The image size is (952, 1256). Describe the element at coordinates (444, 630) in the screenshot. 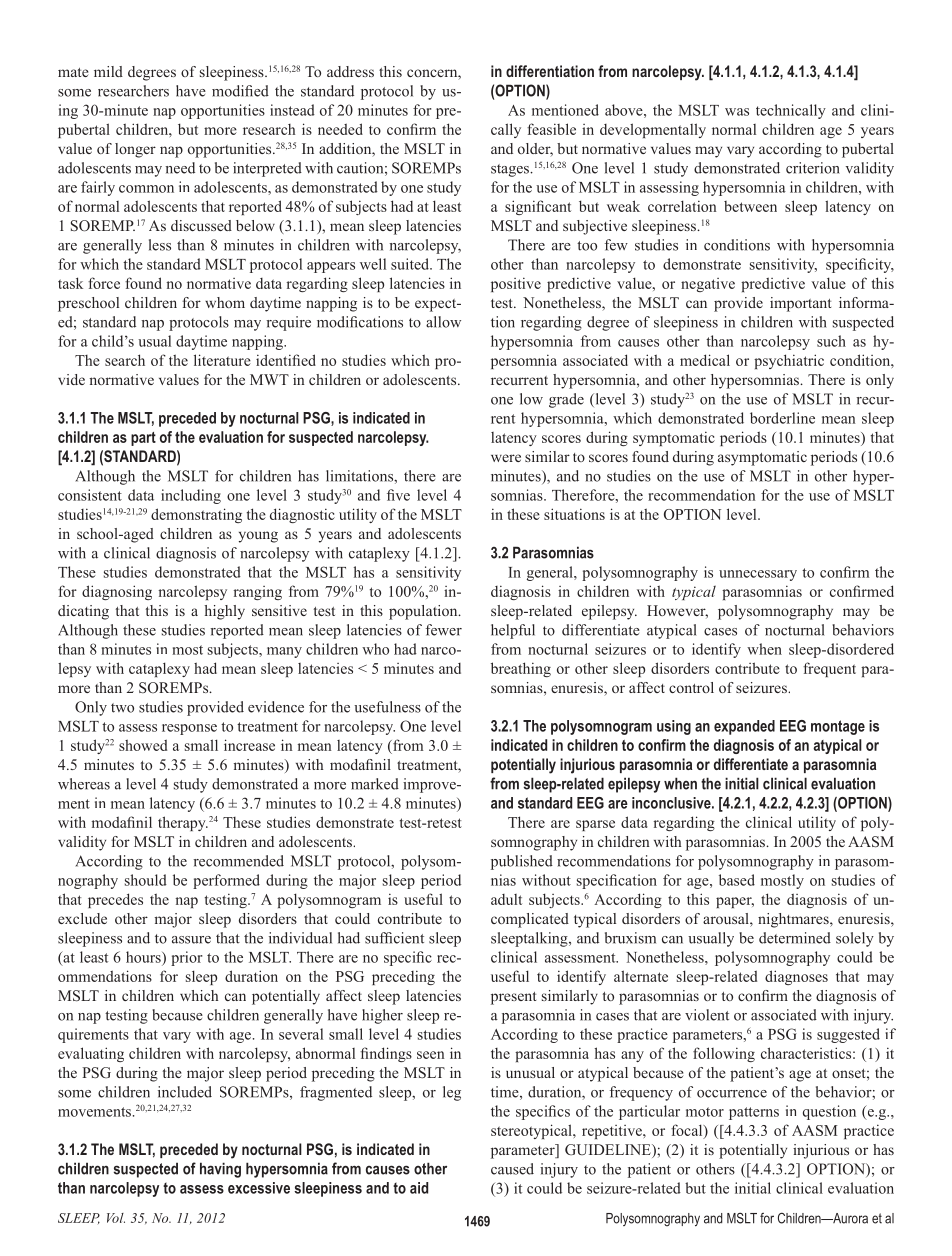

I see `fewer` at that location.
